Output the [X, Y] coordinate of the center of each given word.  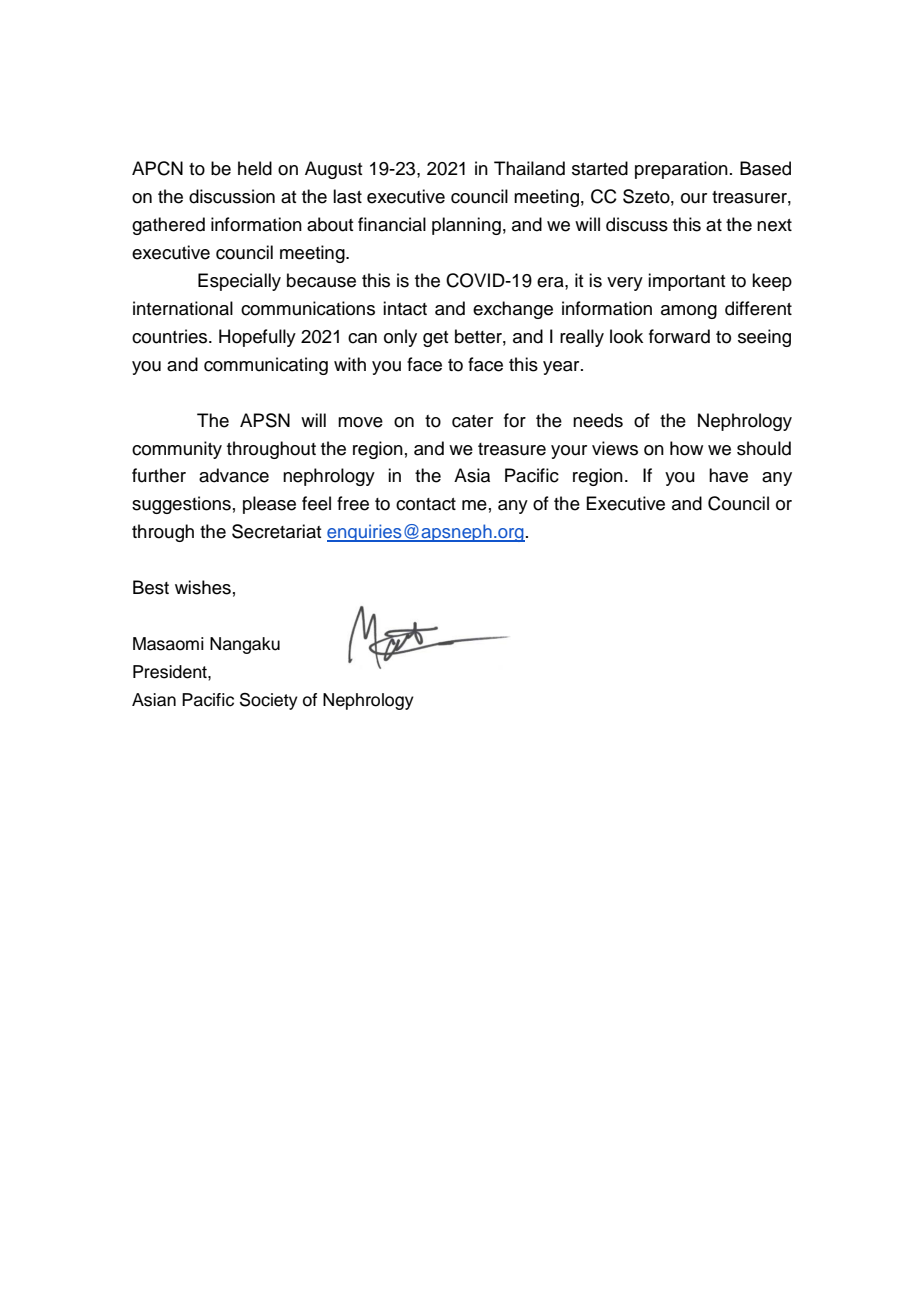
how [686, 448]
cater [472, 421]
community [177, 450]
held [255, 168]
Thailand [529, 168]
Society [269, 701]
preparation [681, 170]
